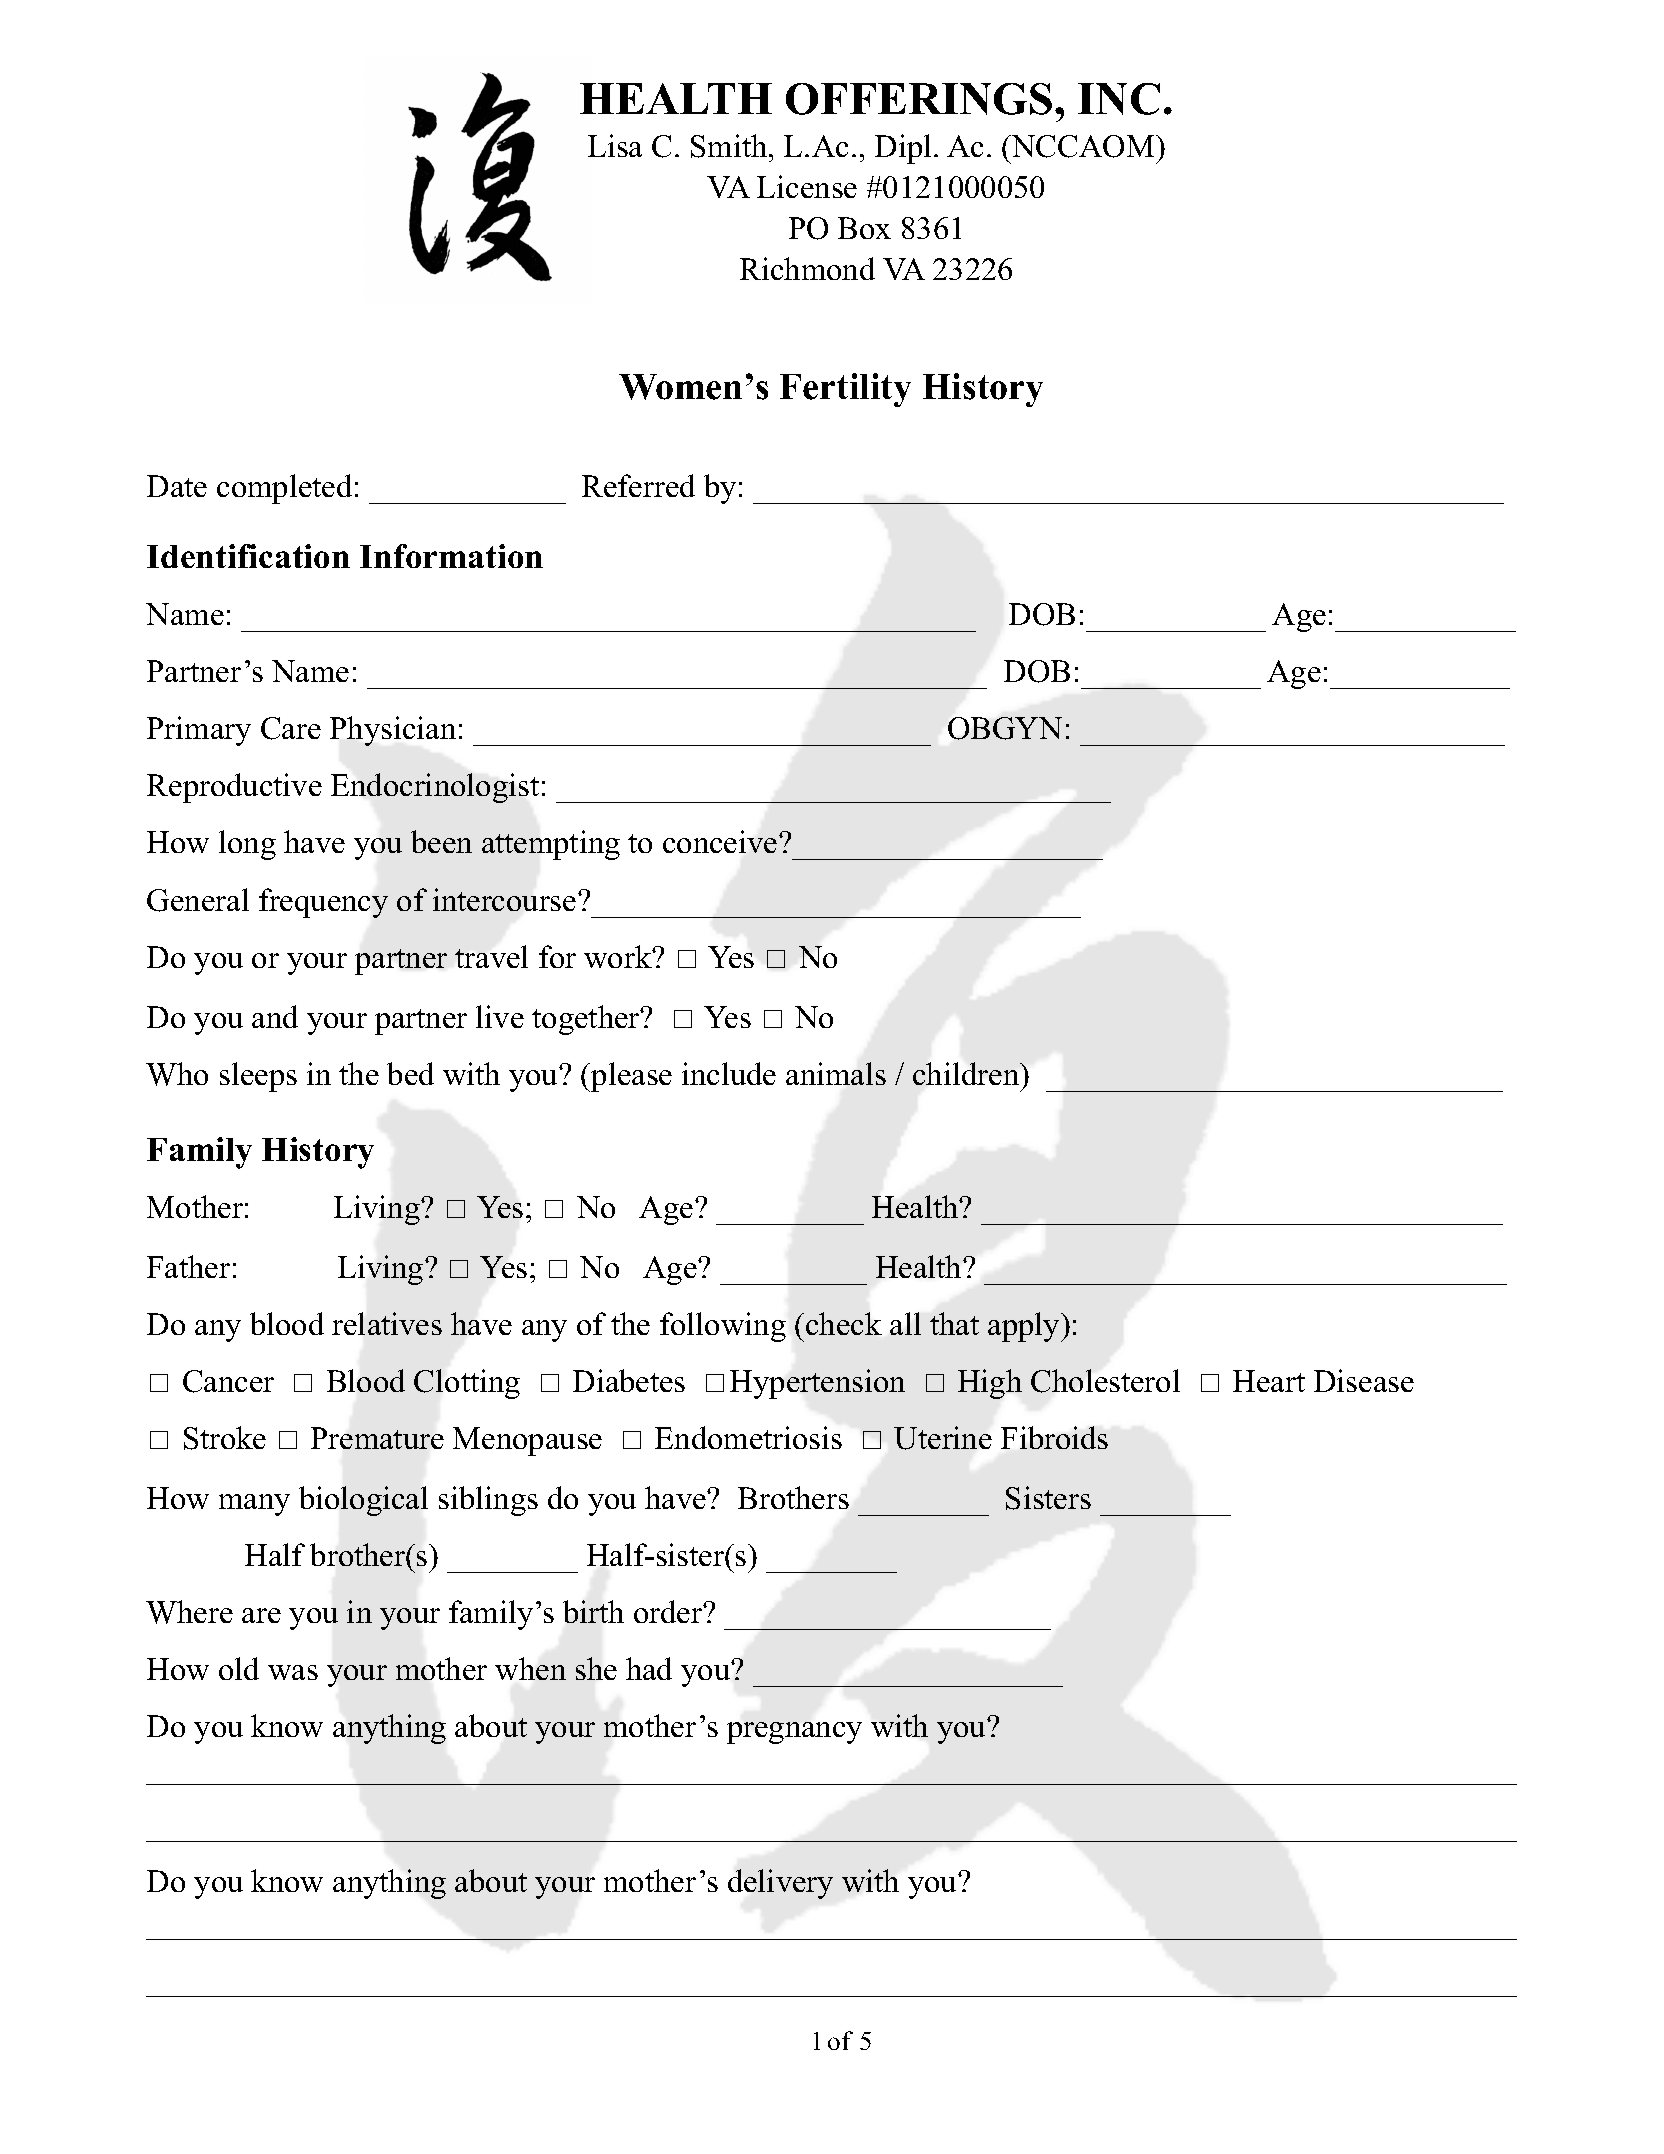 This image has height=2154, width=1664. I want to click on OFFERINGS, so click(919, 99).
